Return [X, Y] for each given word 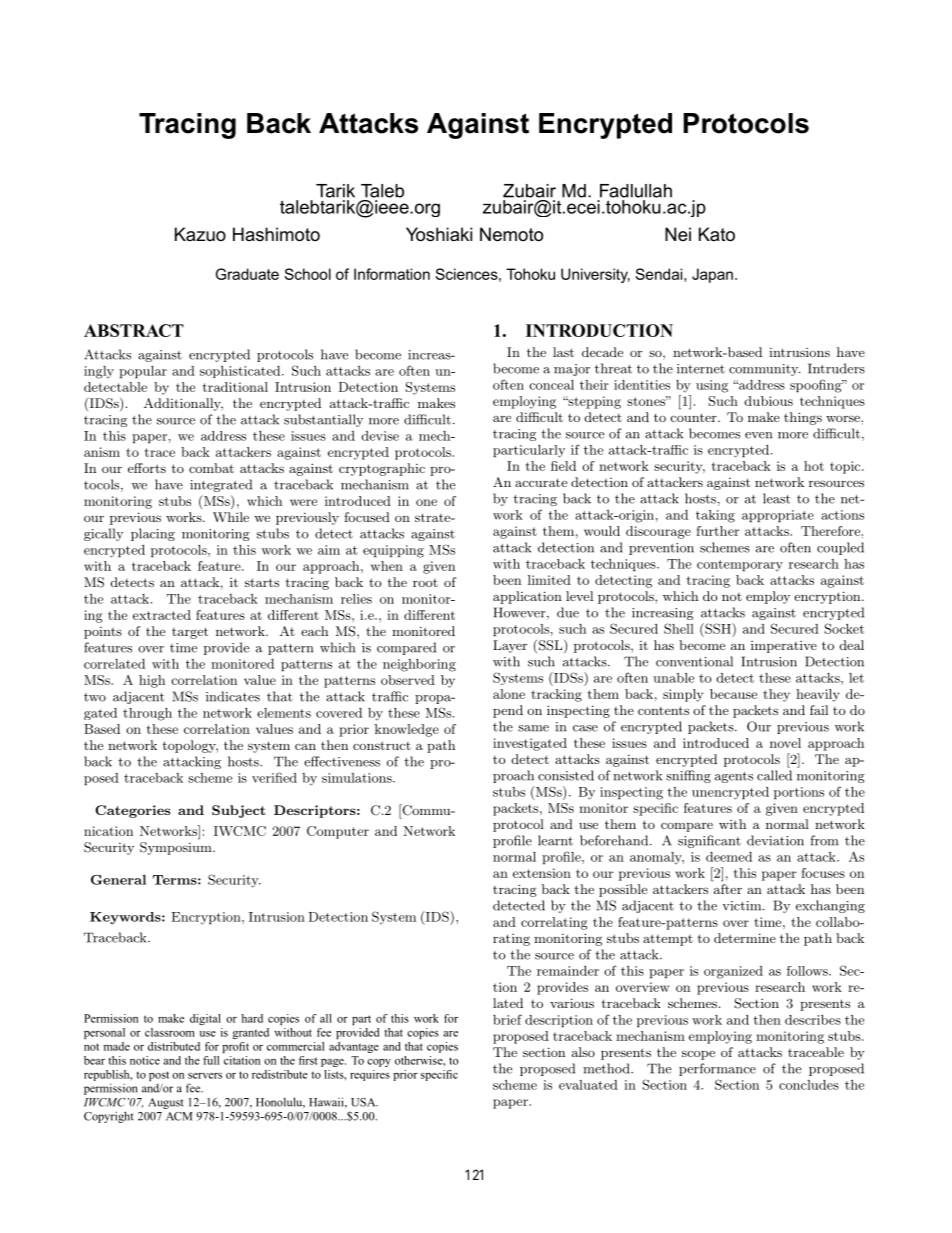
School [307, 274]
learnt [555, 840]
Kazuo [200, 234]
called [774, 775]
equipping [393, 551]
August [166, 1103]
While [231, 517]
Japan [712, 275]
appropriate [778, 516]
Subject [238, 811]
